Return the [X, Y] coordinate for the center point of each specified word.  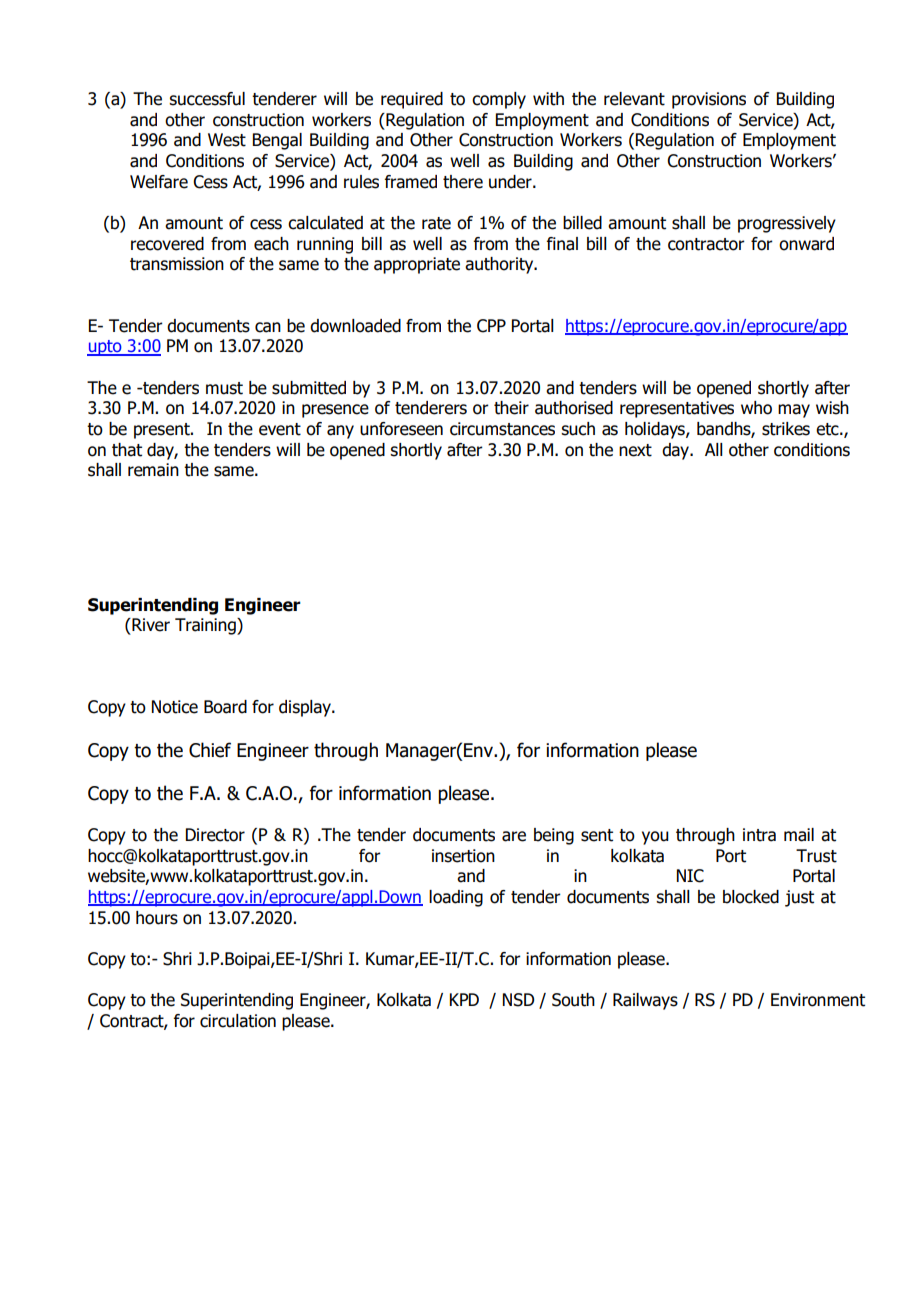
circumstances [502, 429]
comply [499, 100]
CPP [491, 326]
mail [799, 835]
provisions [709, 100]
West [227, 140]
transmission [177, 264]
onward [806, 244]
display [306, 708]
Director [215, 835]
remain [153, 470]
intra [759, 835]
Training [206, 626]
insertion [463, 856]
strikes [786, 429]
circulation [238, 1021]
